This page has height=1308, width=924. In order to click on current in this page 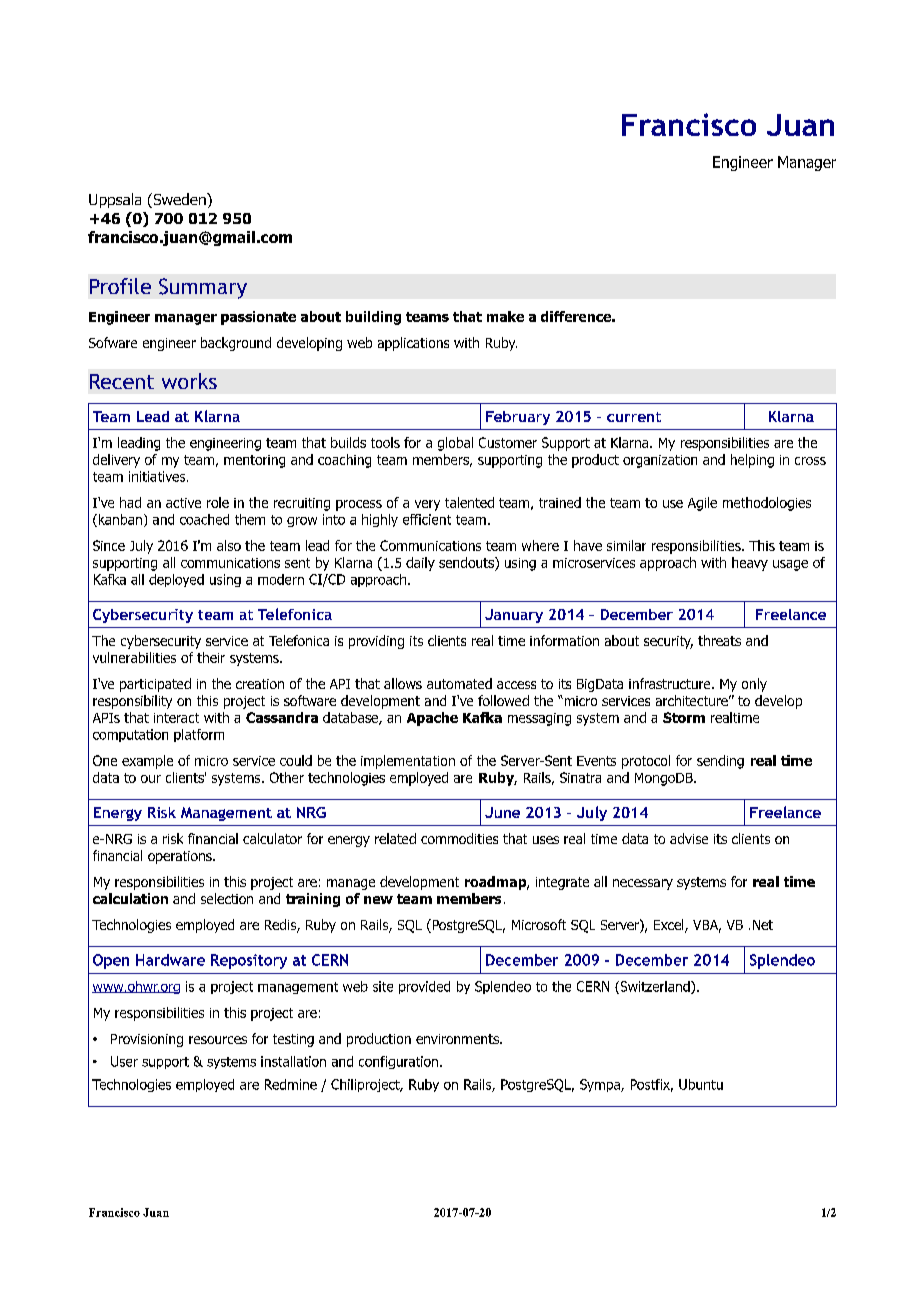, I will do `click(634, 417)`.
